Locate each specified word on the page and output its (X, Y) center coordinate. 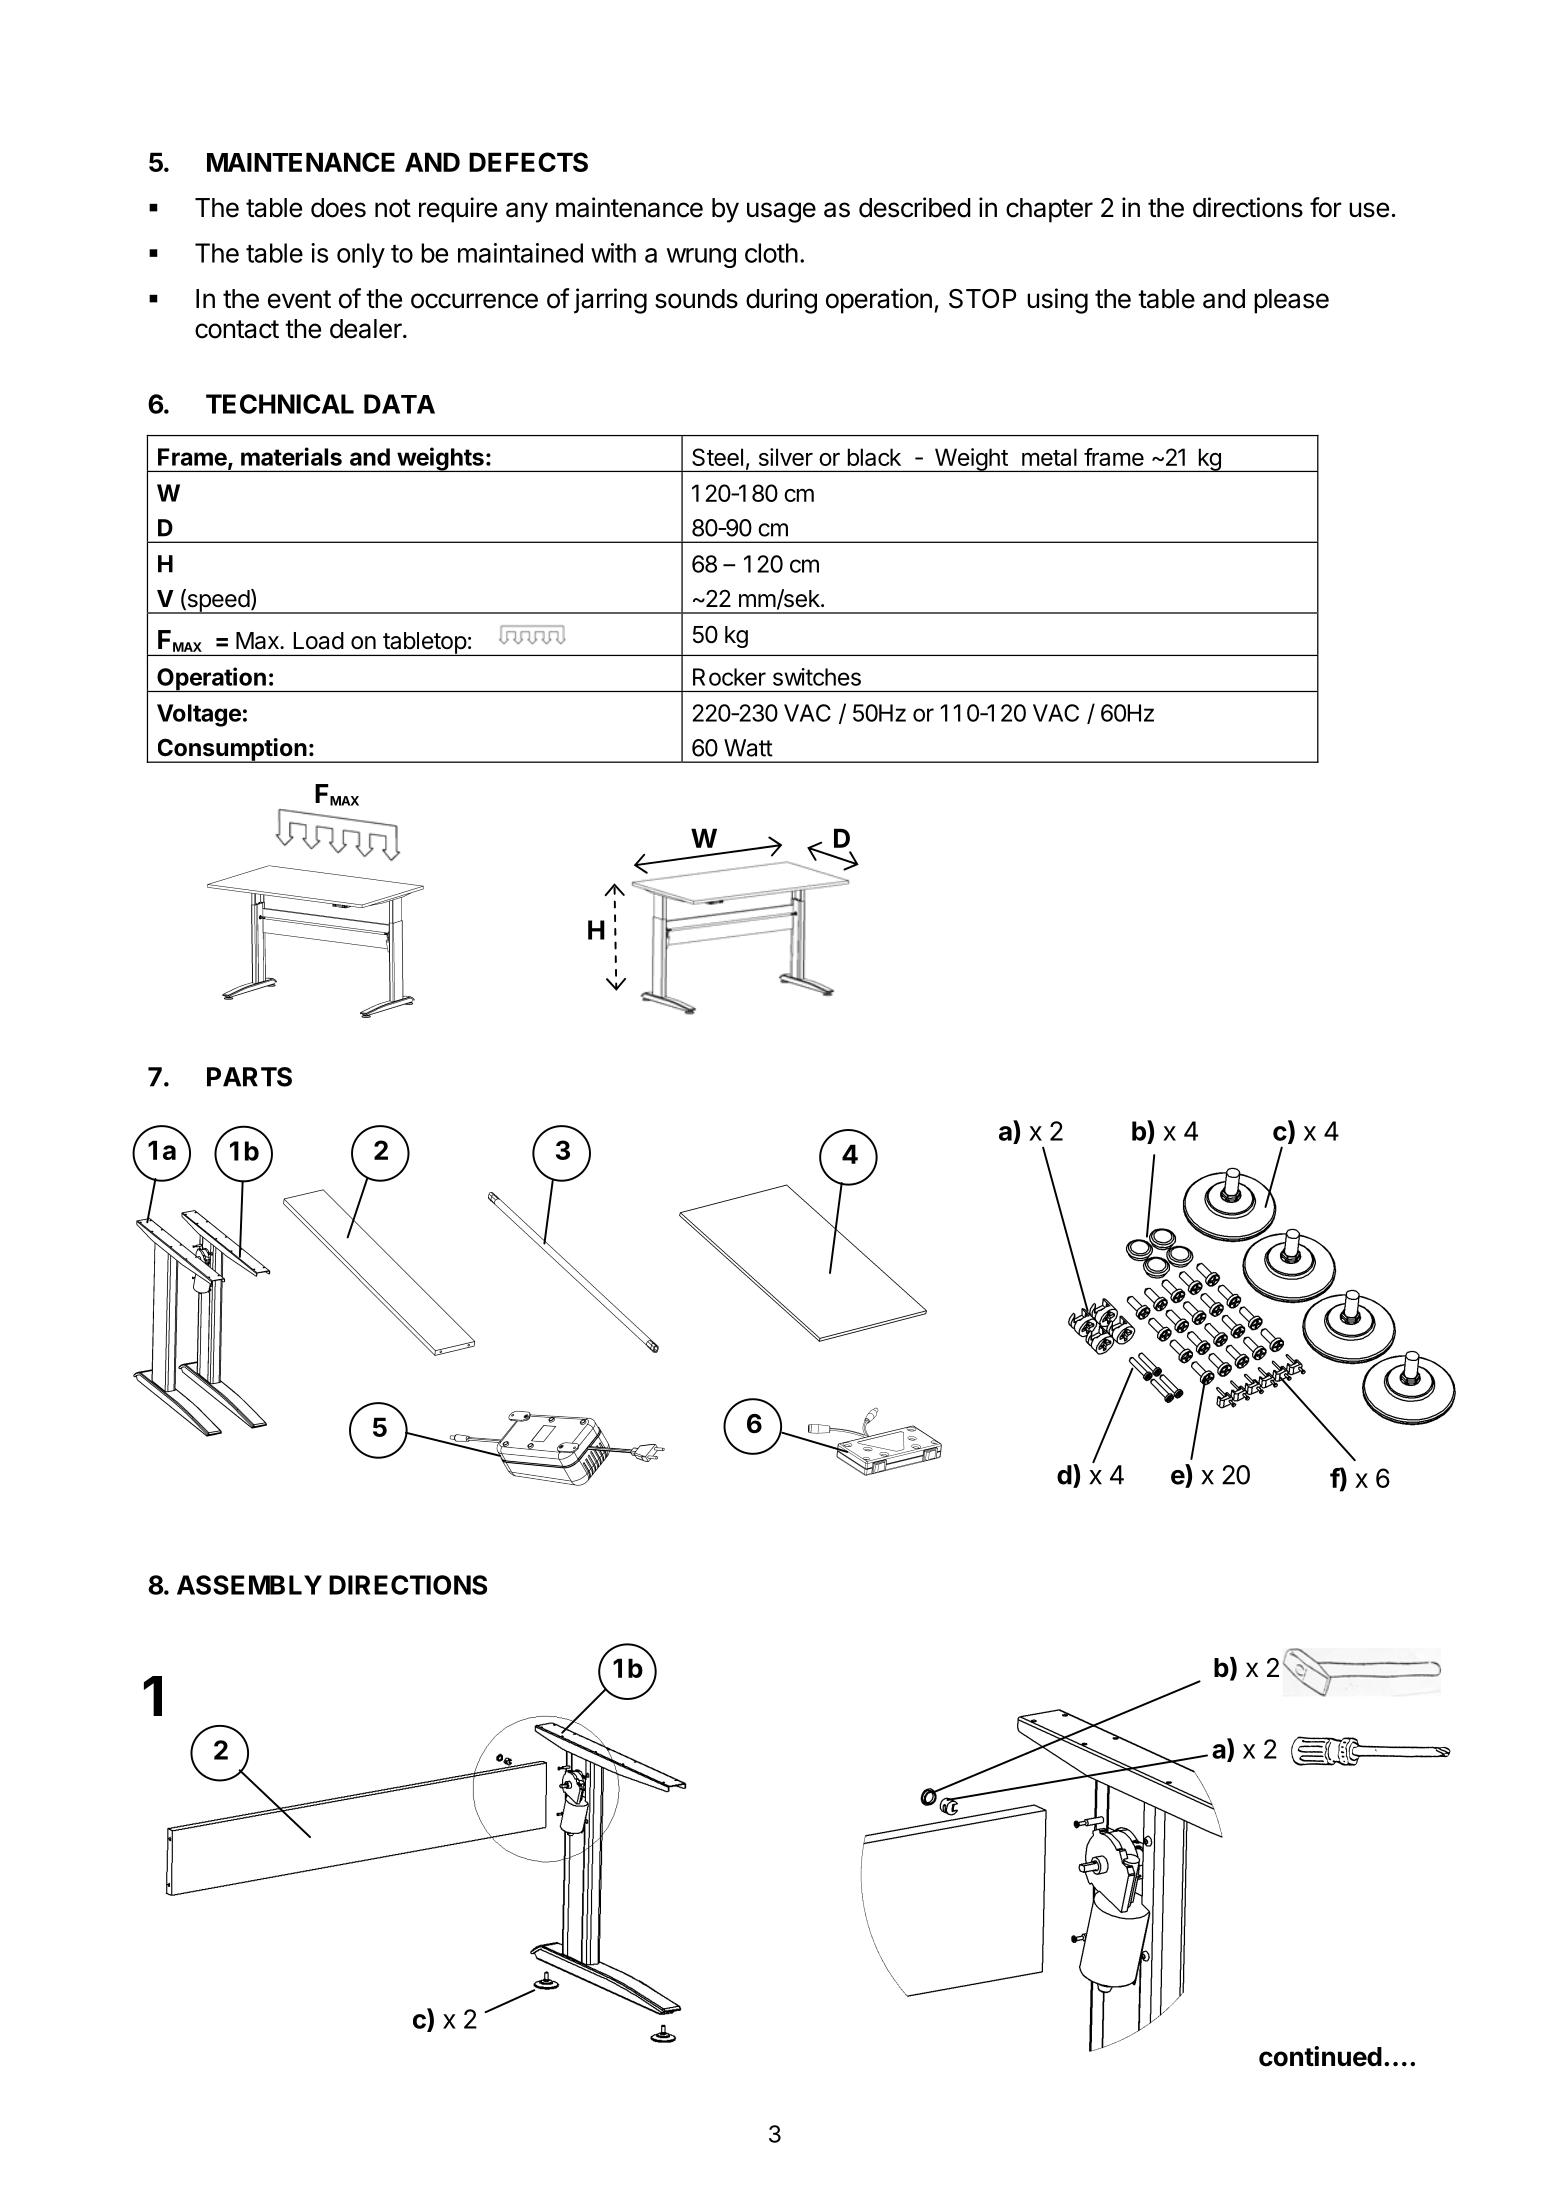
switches (817, 677)
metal (1049, 457)
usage (781, 212)
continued (1320, 2056)
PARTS (249, 1077)
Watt (748, 748)
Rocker (729, 677)
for (1326, 207)
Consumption (231, 750)
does (338, 208)
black (874, 457)
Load (319, 641)
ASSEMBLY (249, 1585)
